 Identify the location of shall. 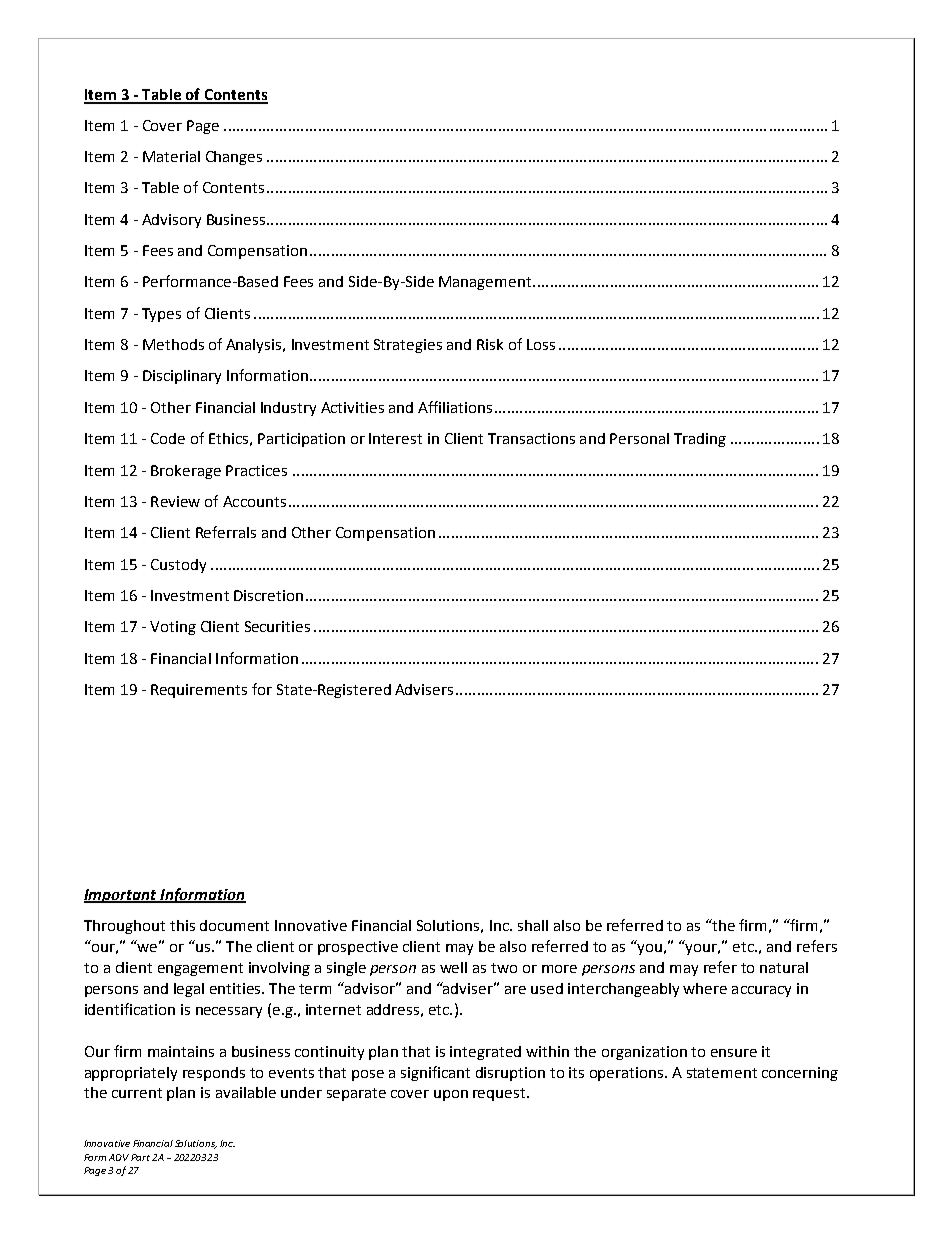
(533, 925).
